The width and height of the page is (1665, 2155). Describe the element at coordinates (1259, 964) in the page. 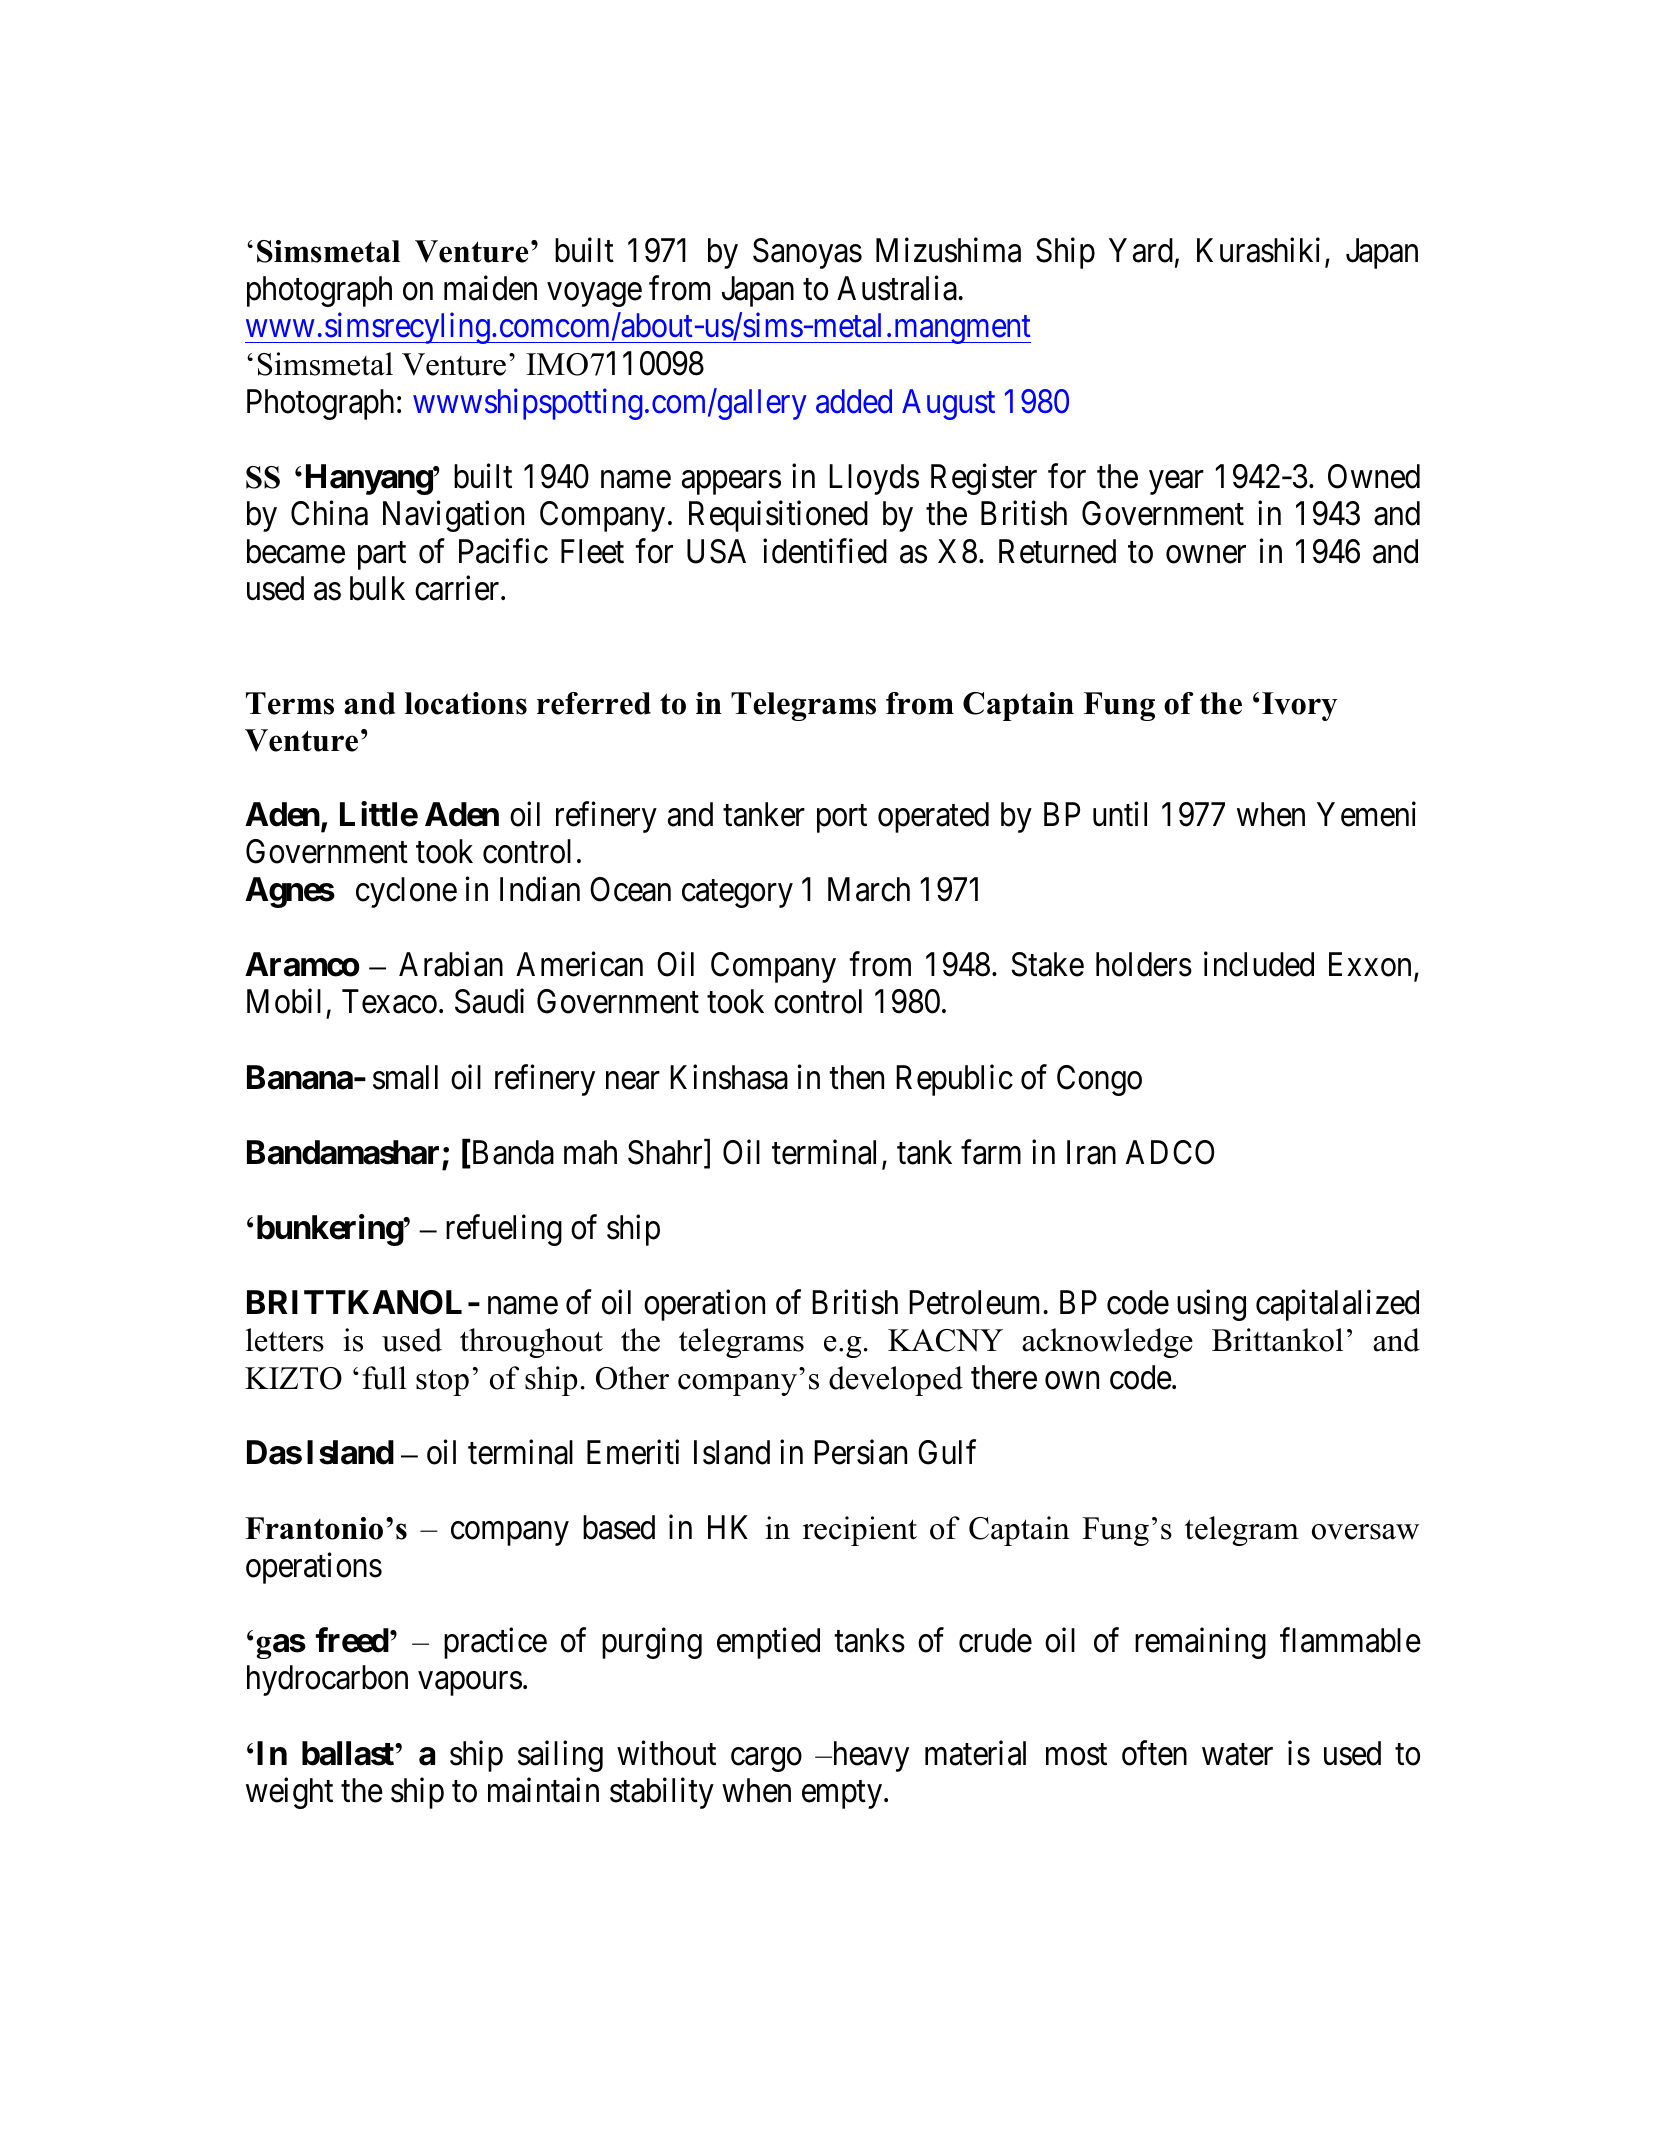

I see `included` at that location.
